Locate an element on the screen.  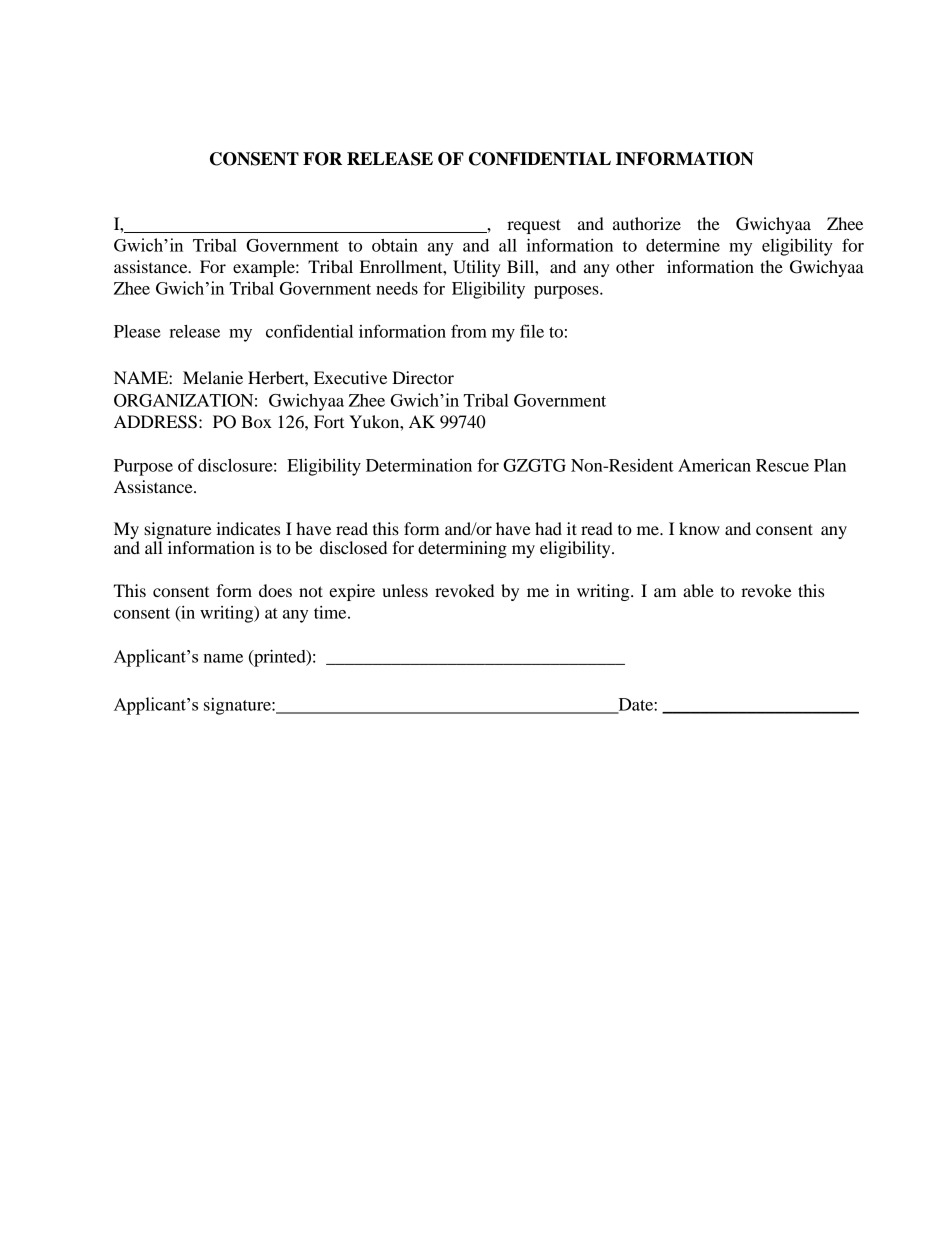
example is located at coordinates (265, 268).
